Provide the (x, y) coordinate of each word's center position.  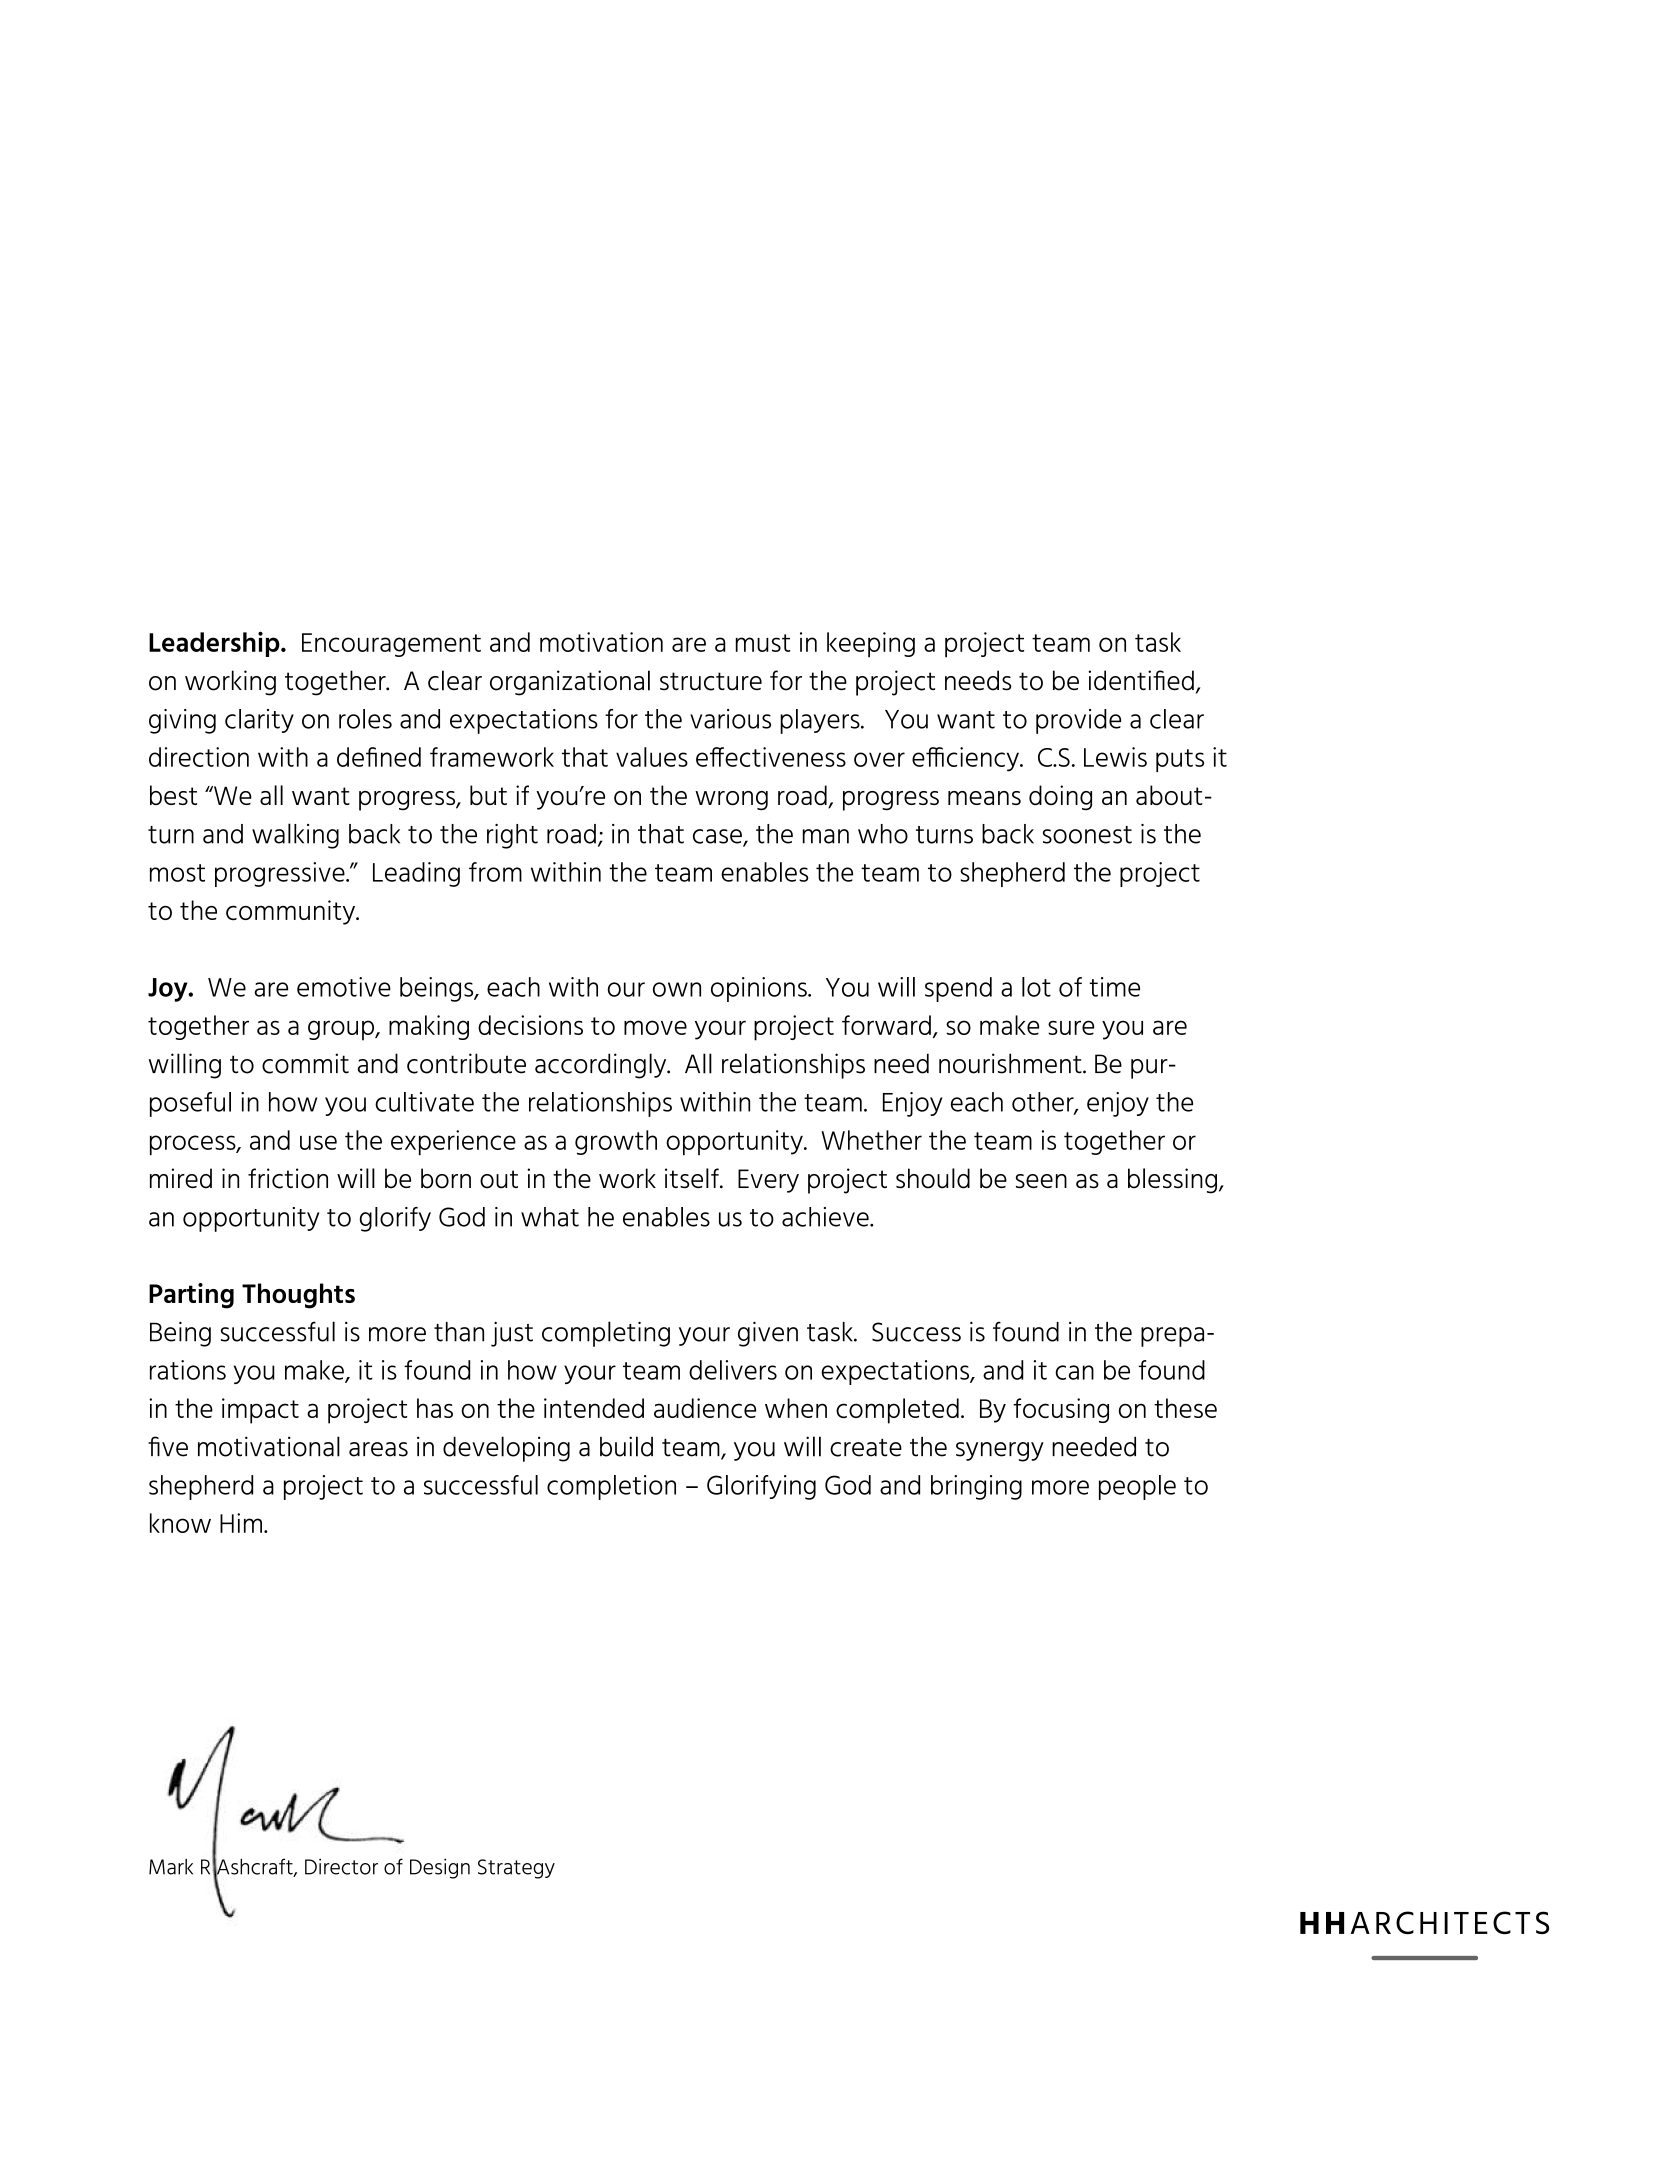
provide (1078, 721)
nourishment (1011, 1063)
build (626, 1446)
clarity (259, 721)
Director (341, 1867)
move (655, 1027)
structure (711, 681)
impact (260, 1411)
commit (305, 1063)
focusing (1061, 1410)
